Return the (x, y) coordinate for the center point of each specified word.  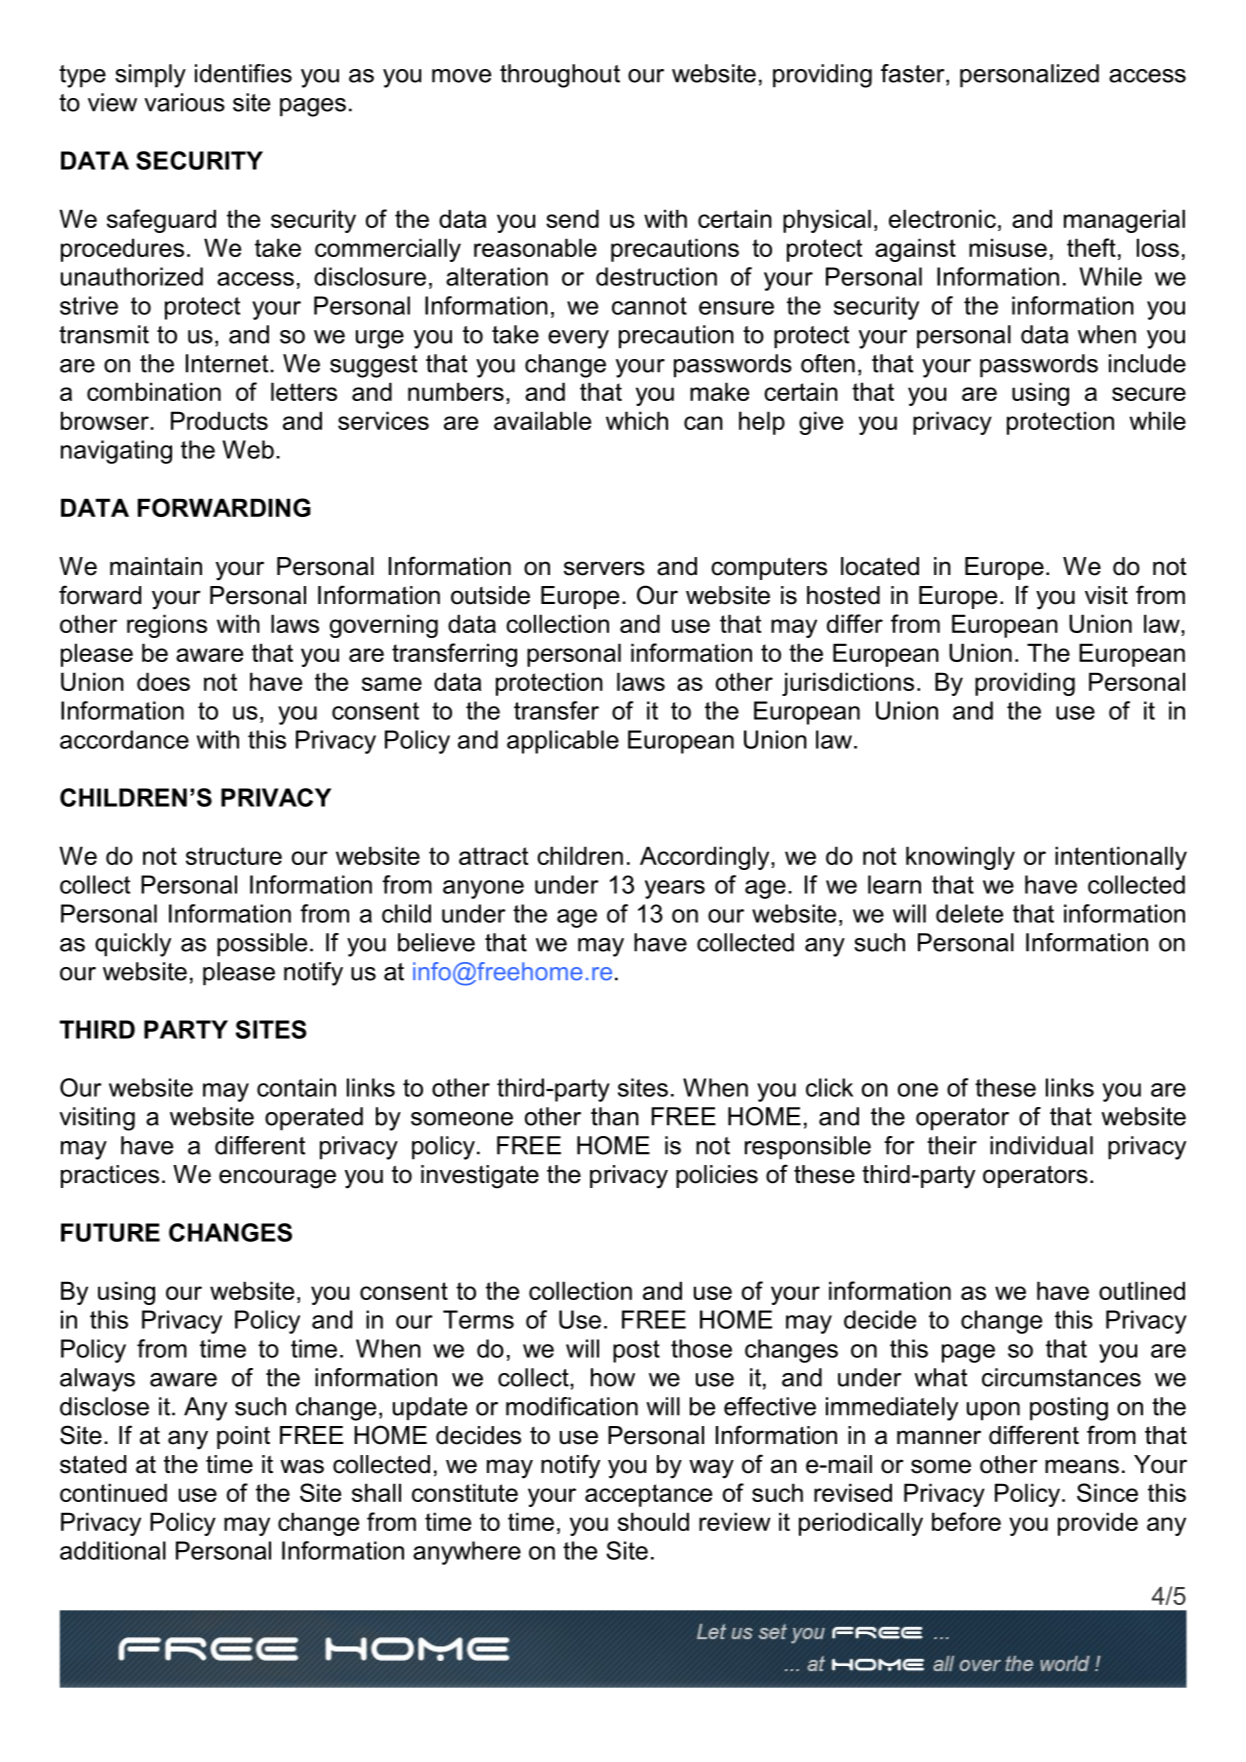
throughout (560, 76)
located (880, 566)
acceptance (648, 1495)
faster (914, 74)
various (184, 102)
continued (113, 1492)
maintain (156, 566)
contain (296, 1087)
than (615, 1116)
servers (604, 568)
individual (1041, 1145)
